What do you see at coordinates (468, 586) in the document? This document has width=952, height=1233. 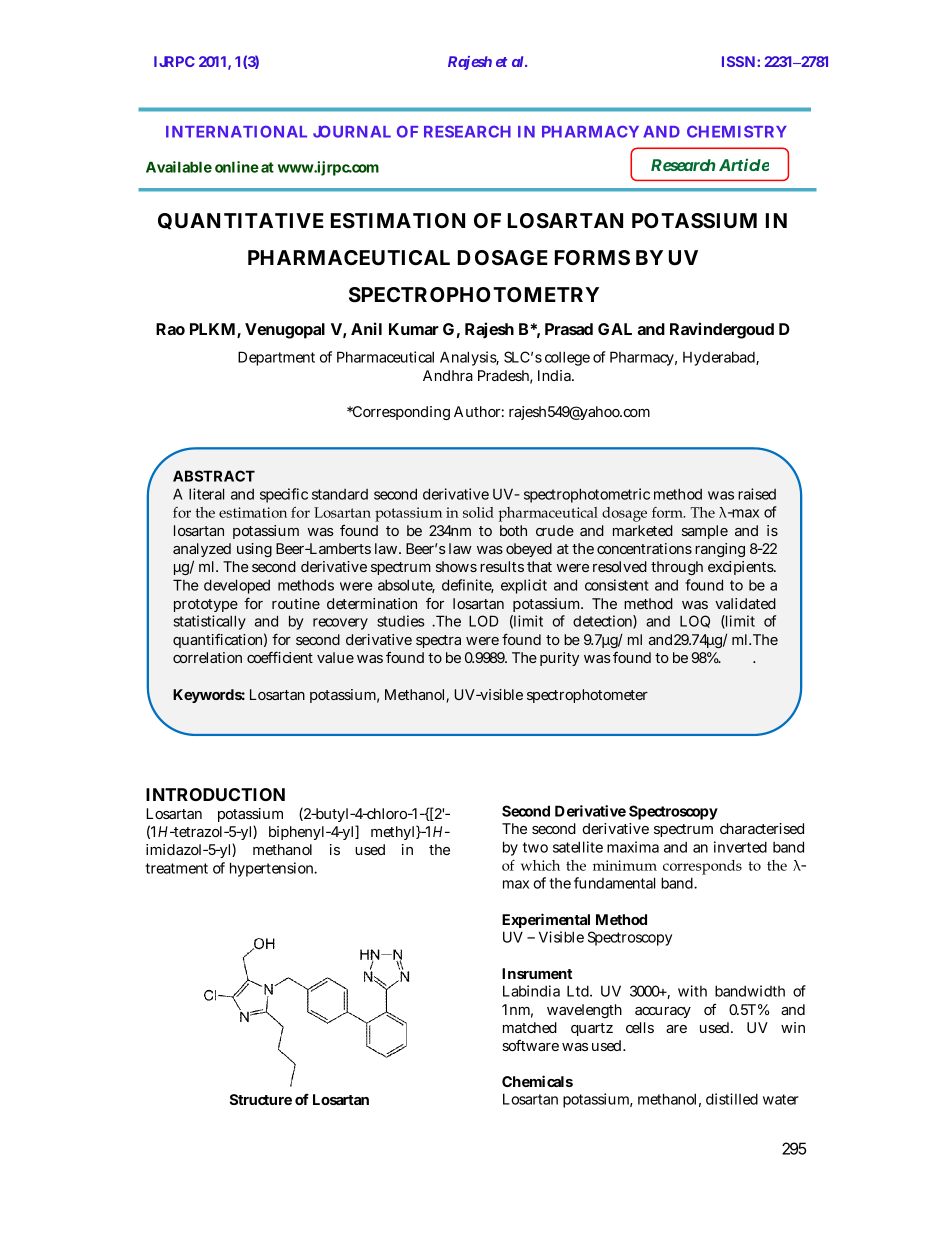 I see `definite` at bounding box center [468, 586].
